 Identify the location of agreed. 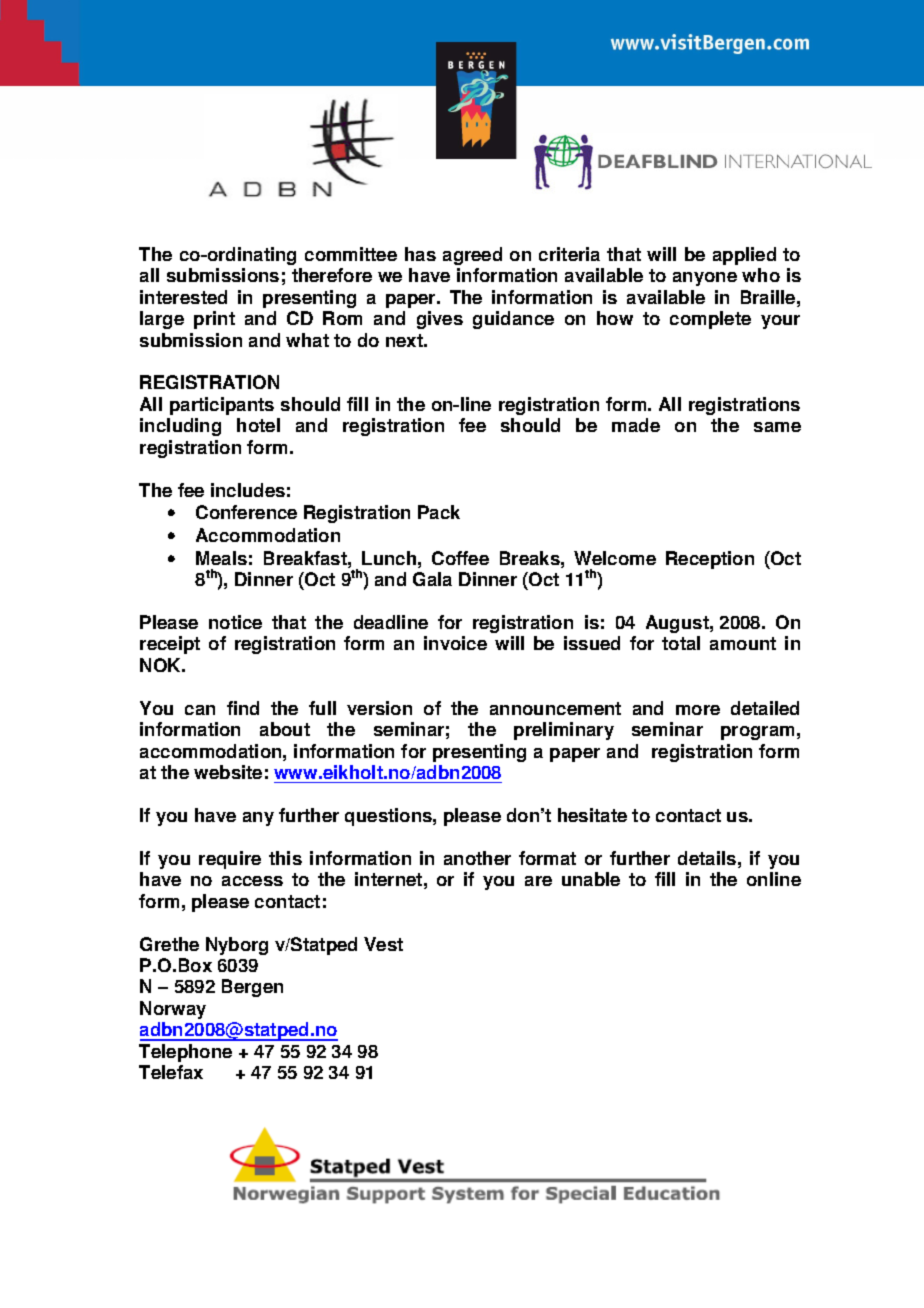
(472, 256).
